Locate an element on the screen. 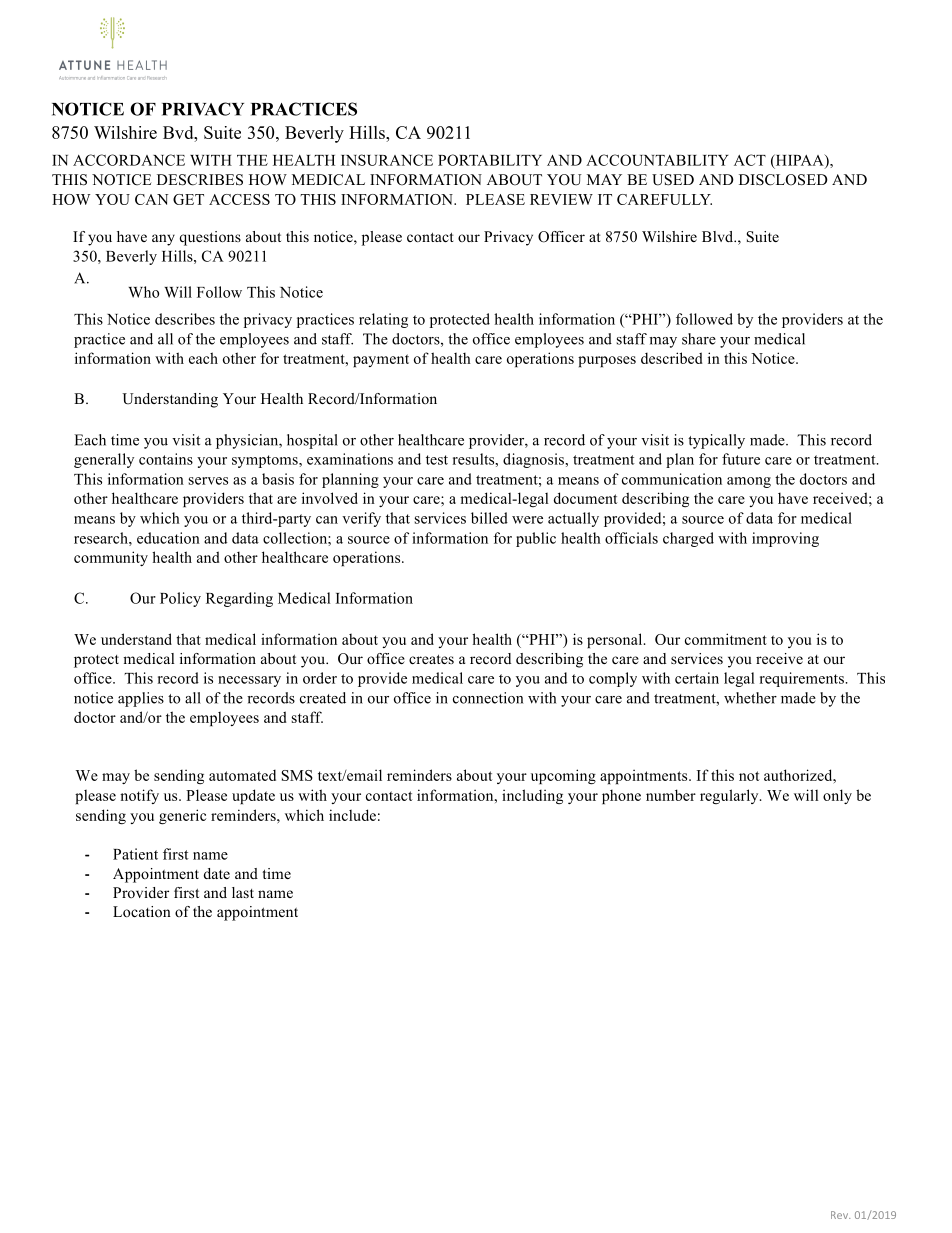  billed is located at coordinates (489, 518).
